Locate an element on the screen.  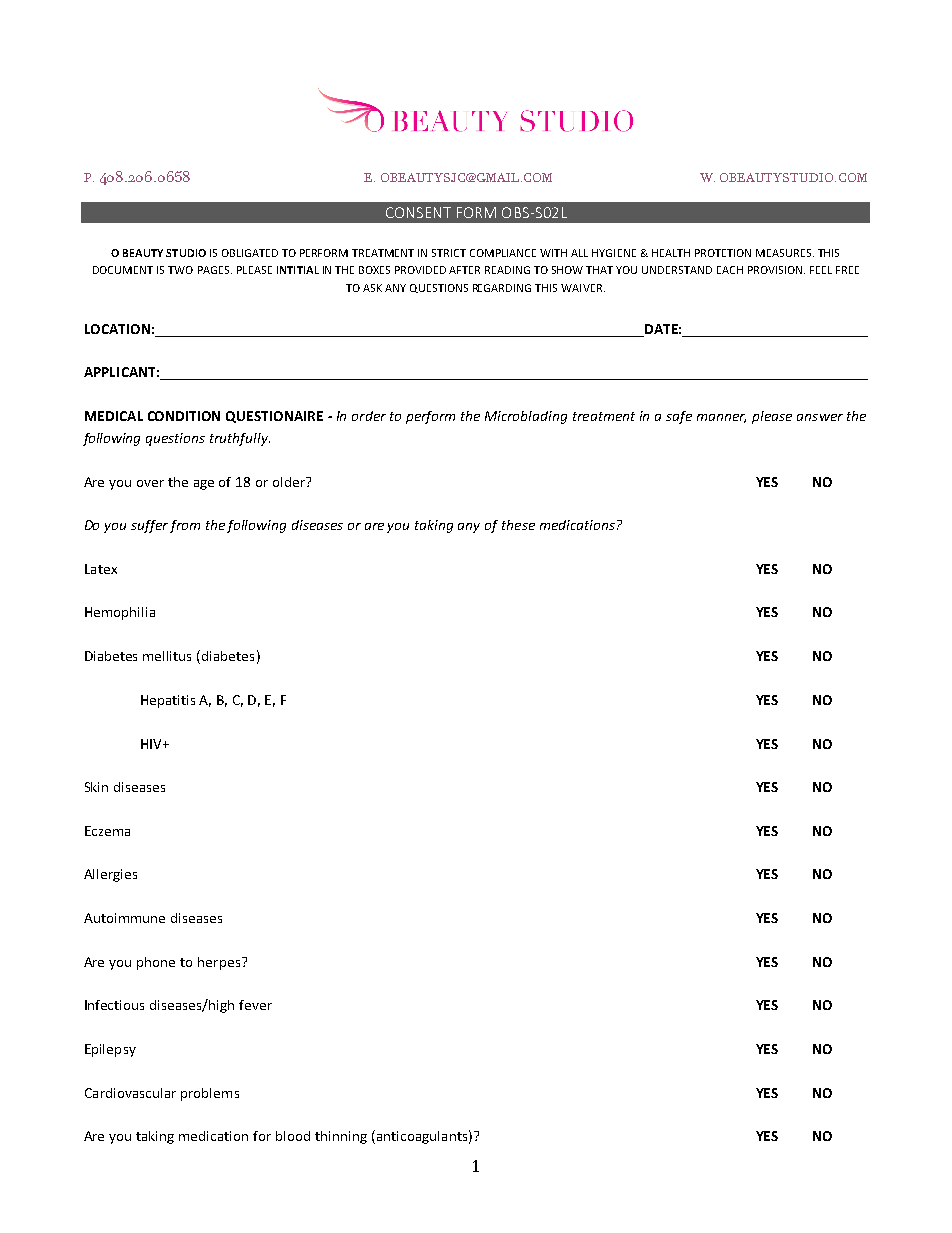
OBLIGATED is located at coordinates (250, 253).
